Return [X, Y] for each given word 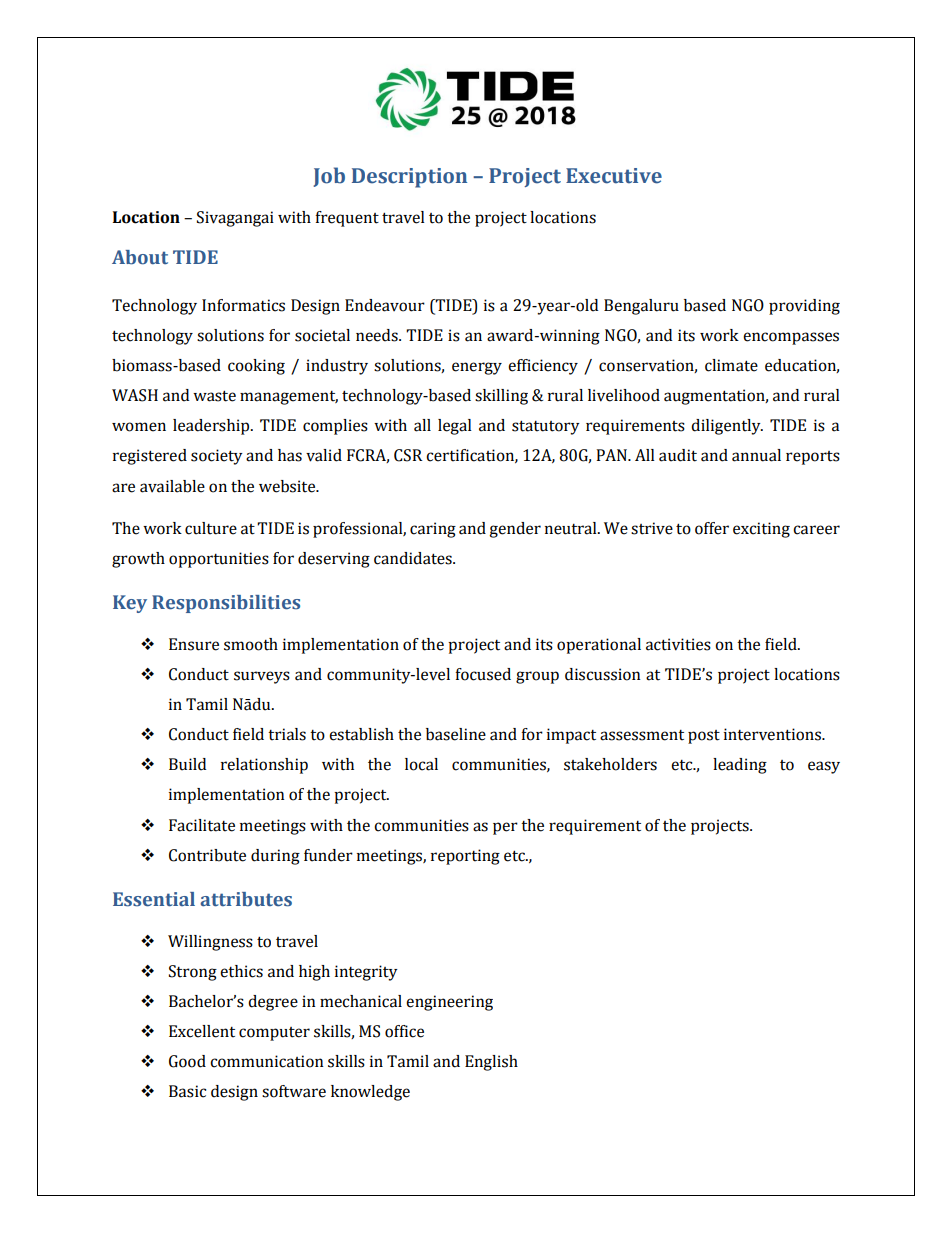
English [491, 1063]
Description [409, 178]
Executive [614, 176]
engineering [449, 1003]
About [140, 257]
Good [187, 1061]
